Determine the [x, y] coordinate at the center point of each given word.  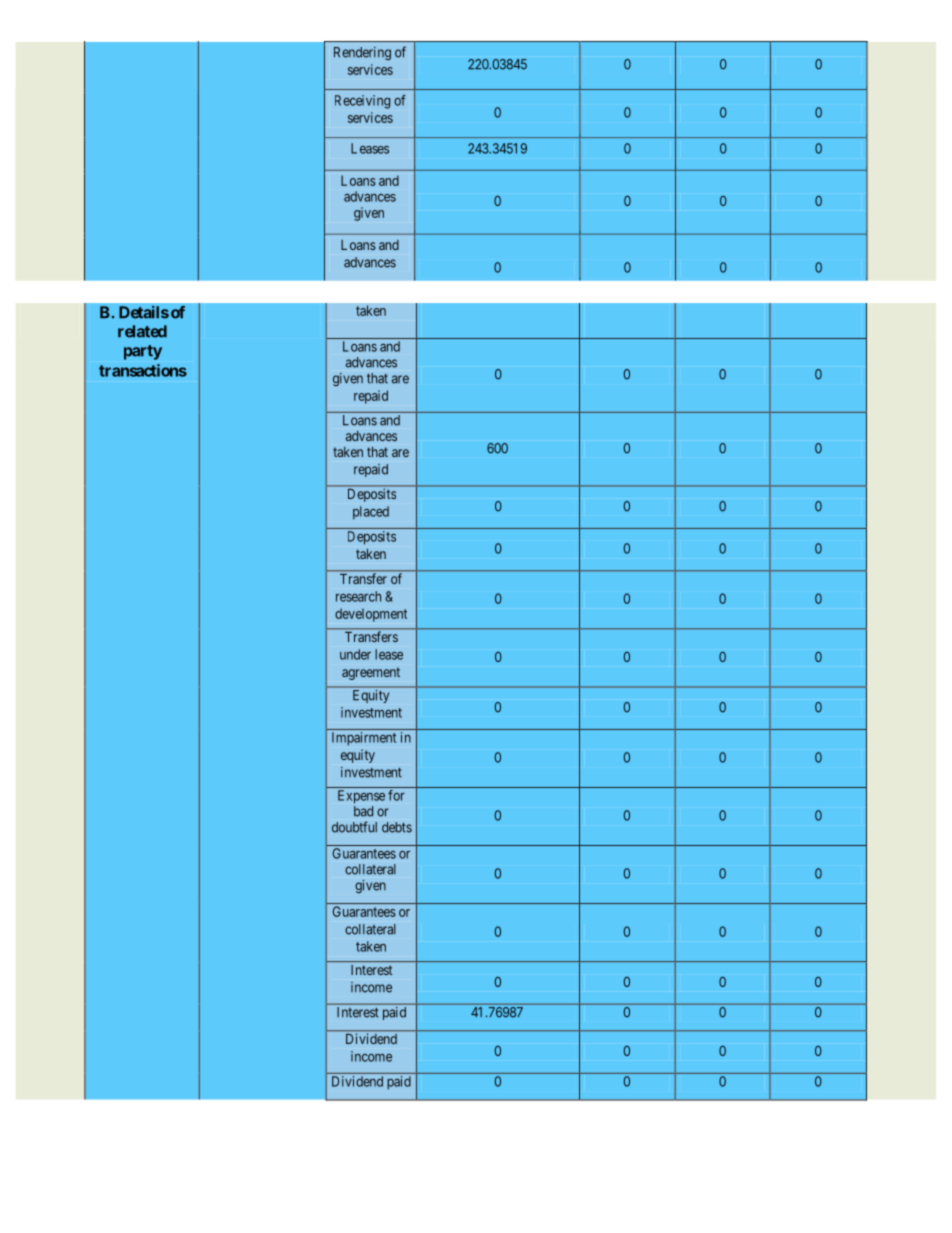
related [142, 331]
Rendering [362, 53]
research [358, 596]
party [143, 352]
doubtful [354, 827]
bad [363, 811]
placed [371, 513]
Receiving [362, 102]
